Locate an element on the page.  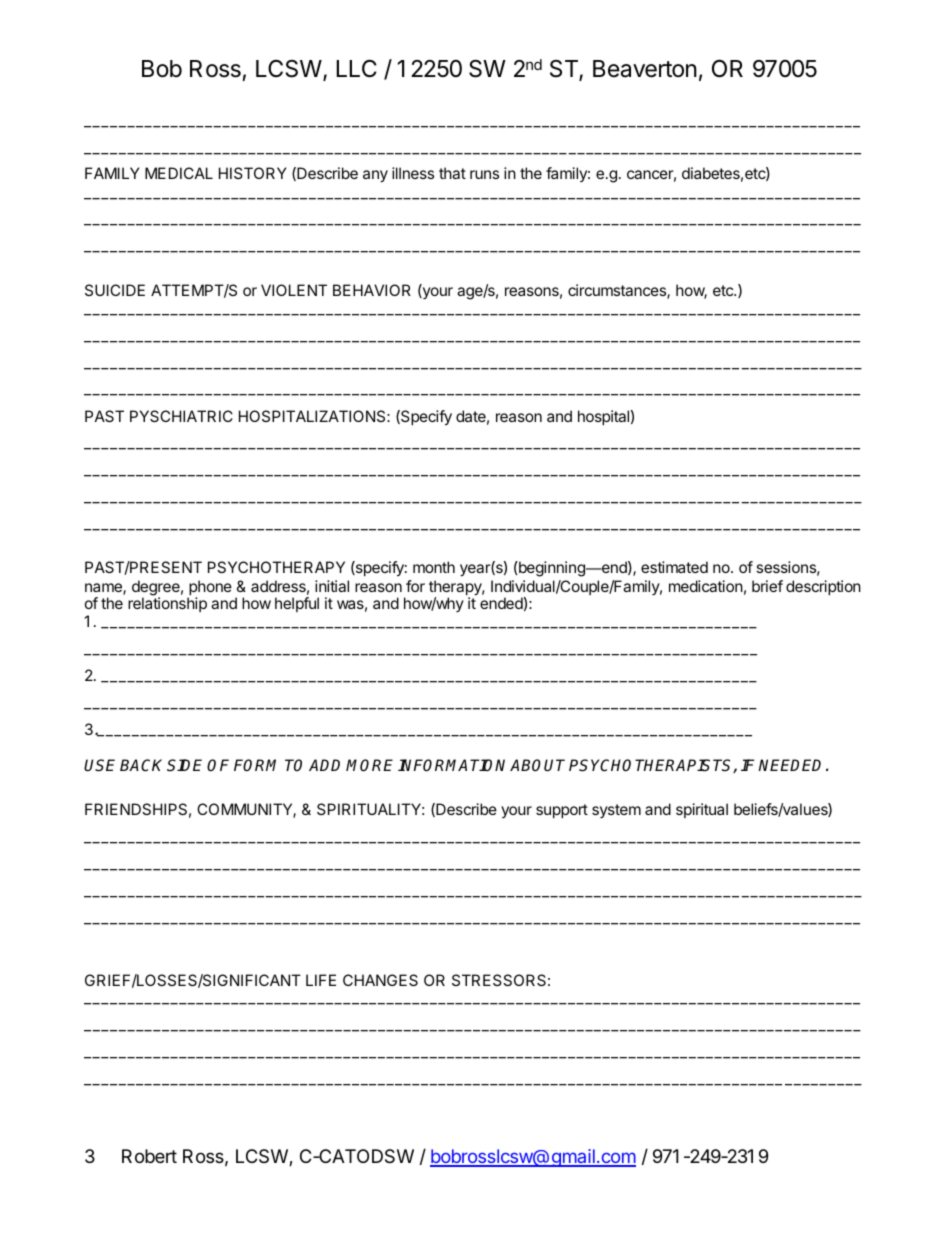
LIFE is located at coordinates (321, 980).
